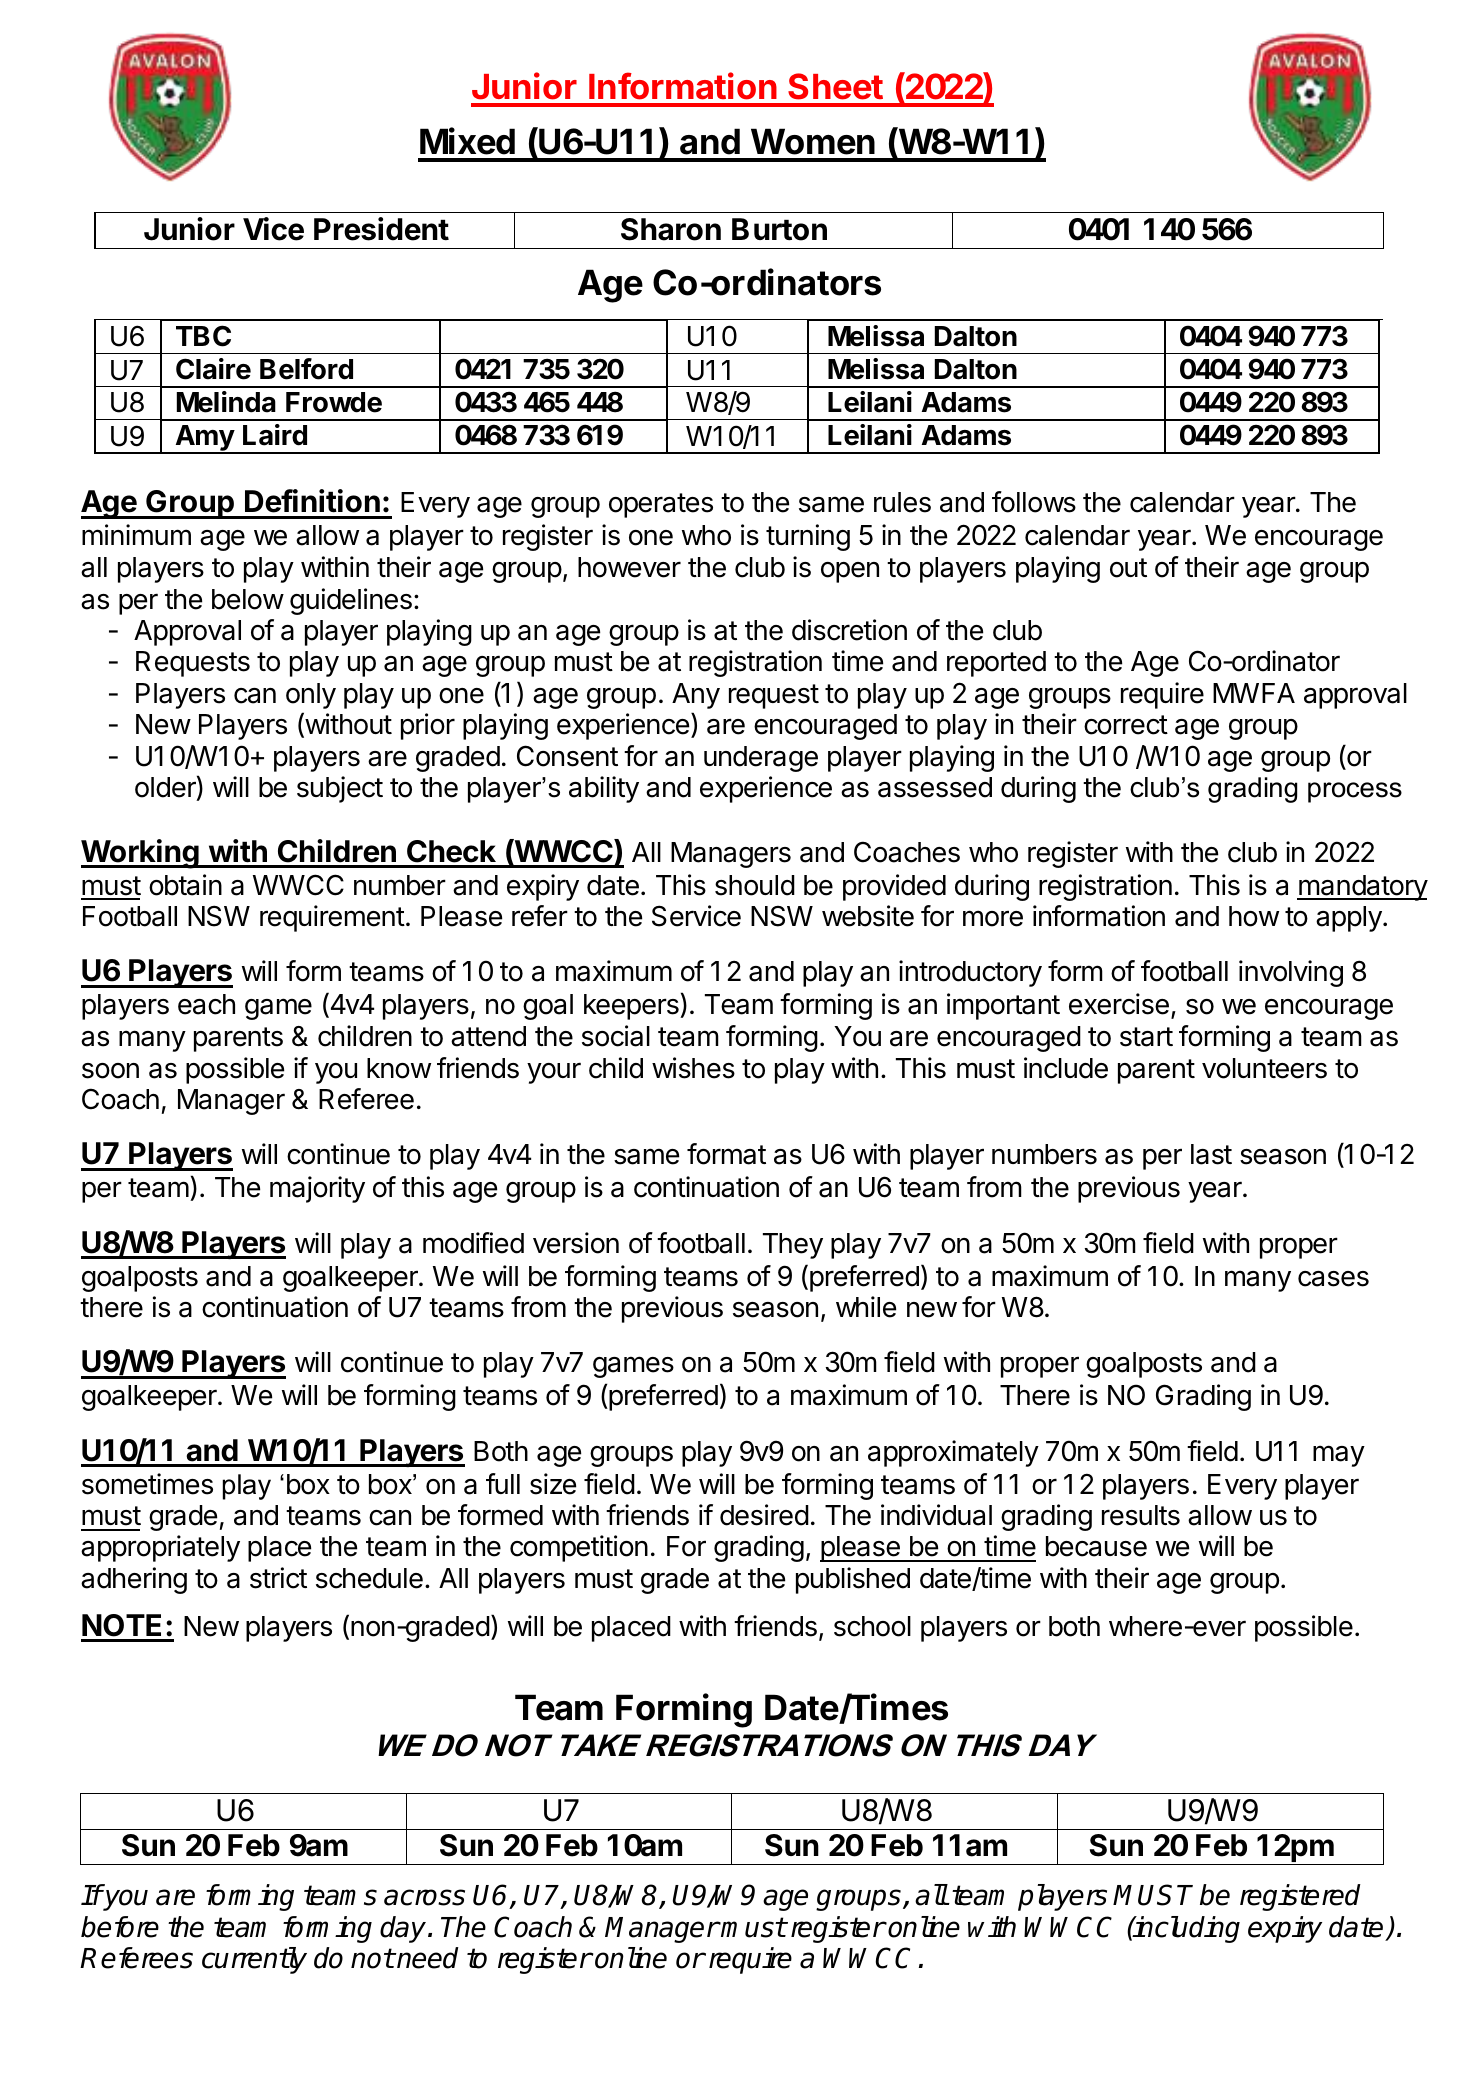 The height and width of the document is (2096, 1482). Describe the element at coordinates (761, 759) in the document. I see `underage` at that location.
